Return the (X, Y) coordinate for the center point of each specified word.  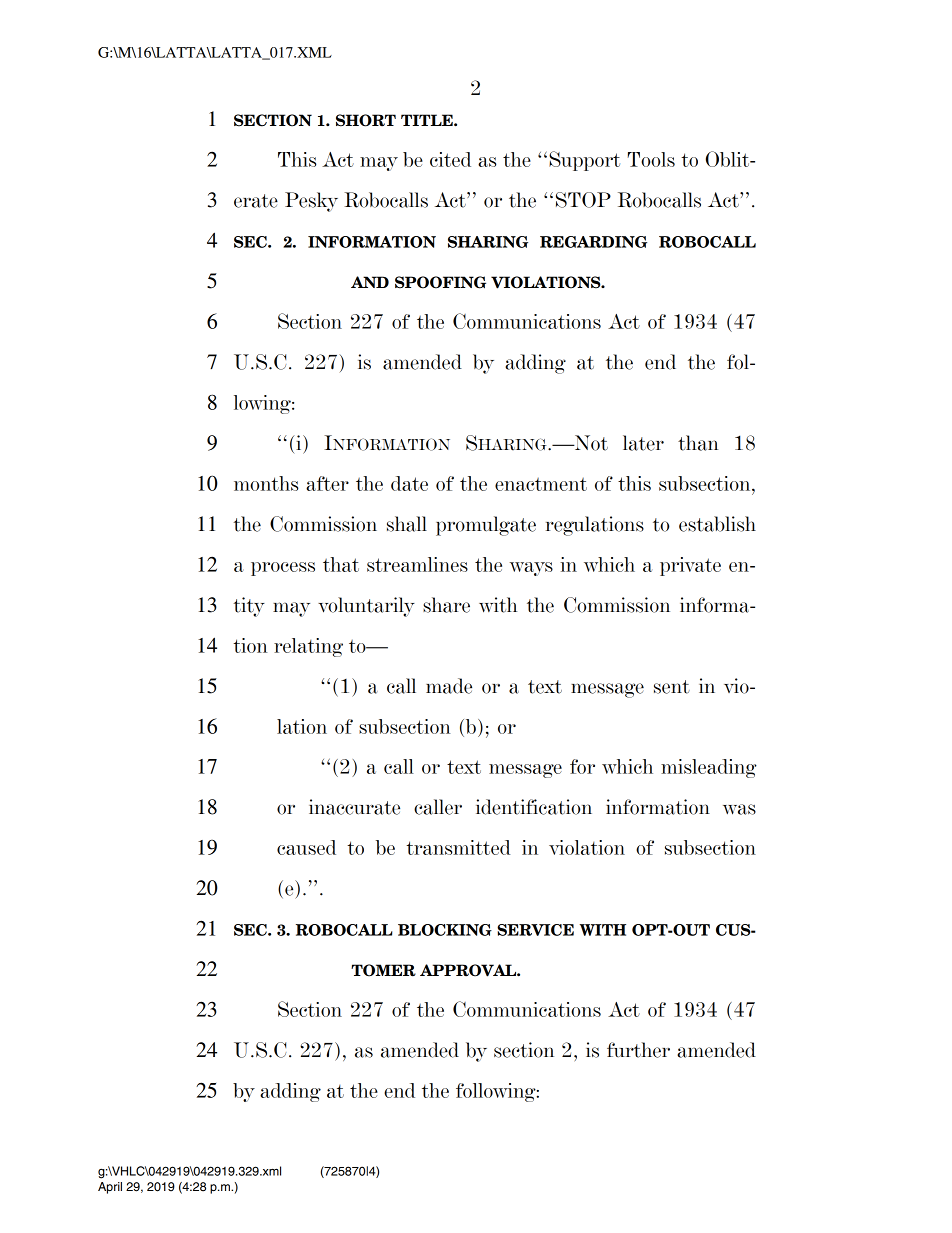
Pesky (311, 202)
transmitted (458, 847)
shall (407, 524)
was (739, 809)
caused (306, 847)
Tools (651, 159)
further (638, 1050)
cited (450, 159)
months (266, 483)
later (643, 443)
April (110, 1188)
